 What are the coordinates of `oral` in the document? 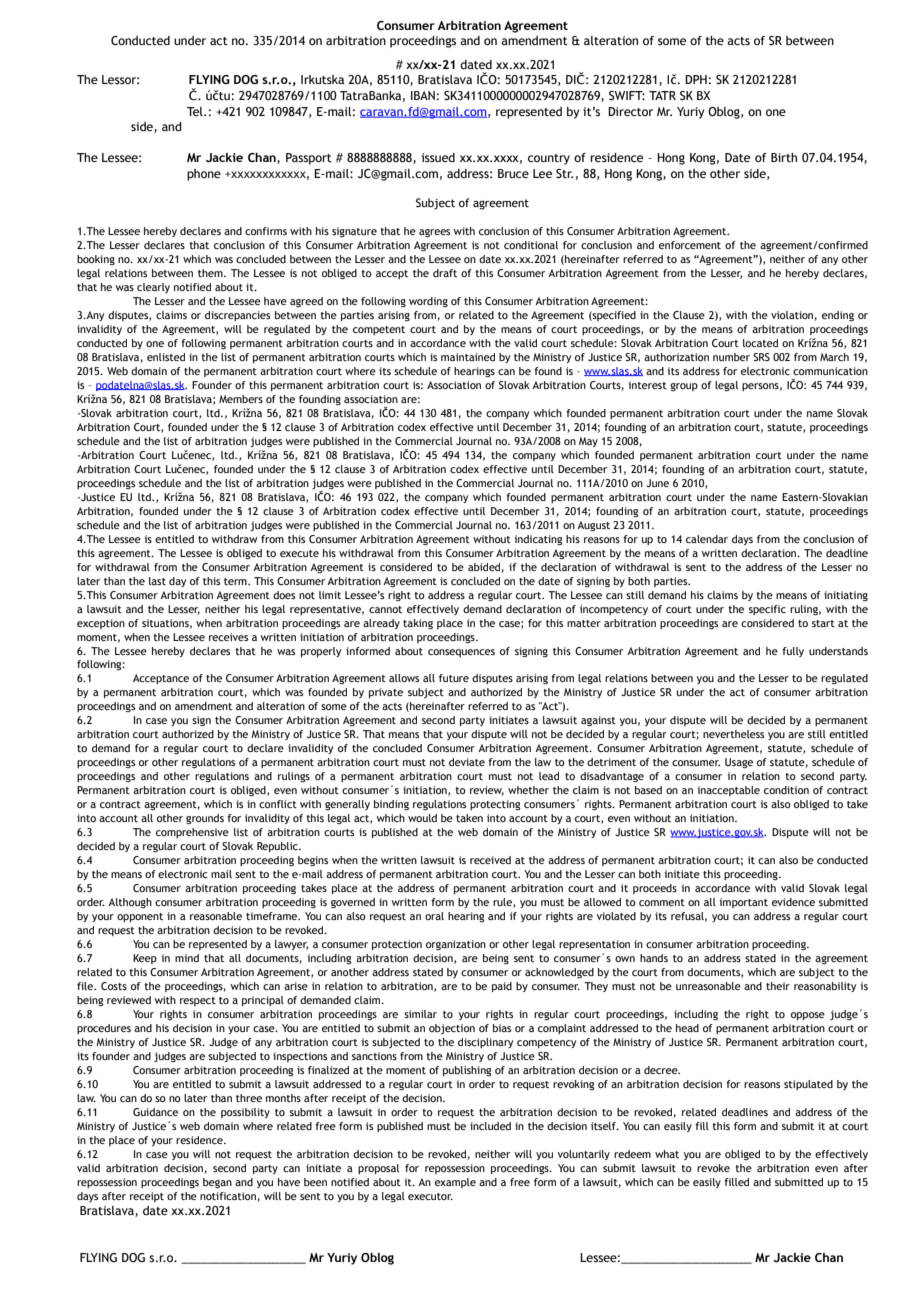 It's located at (434, 916).
